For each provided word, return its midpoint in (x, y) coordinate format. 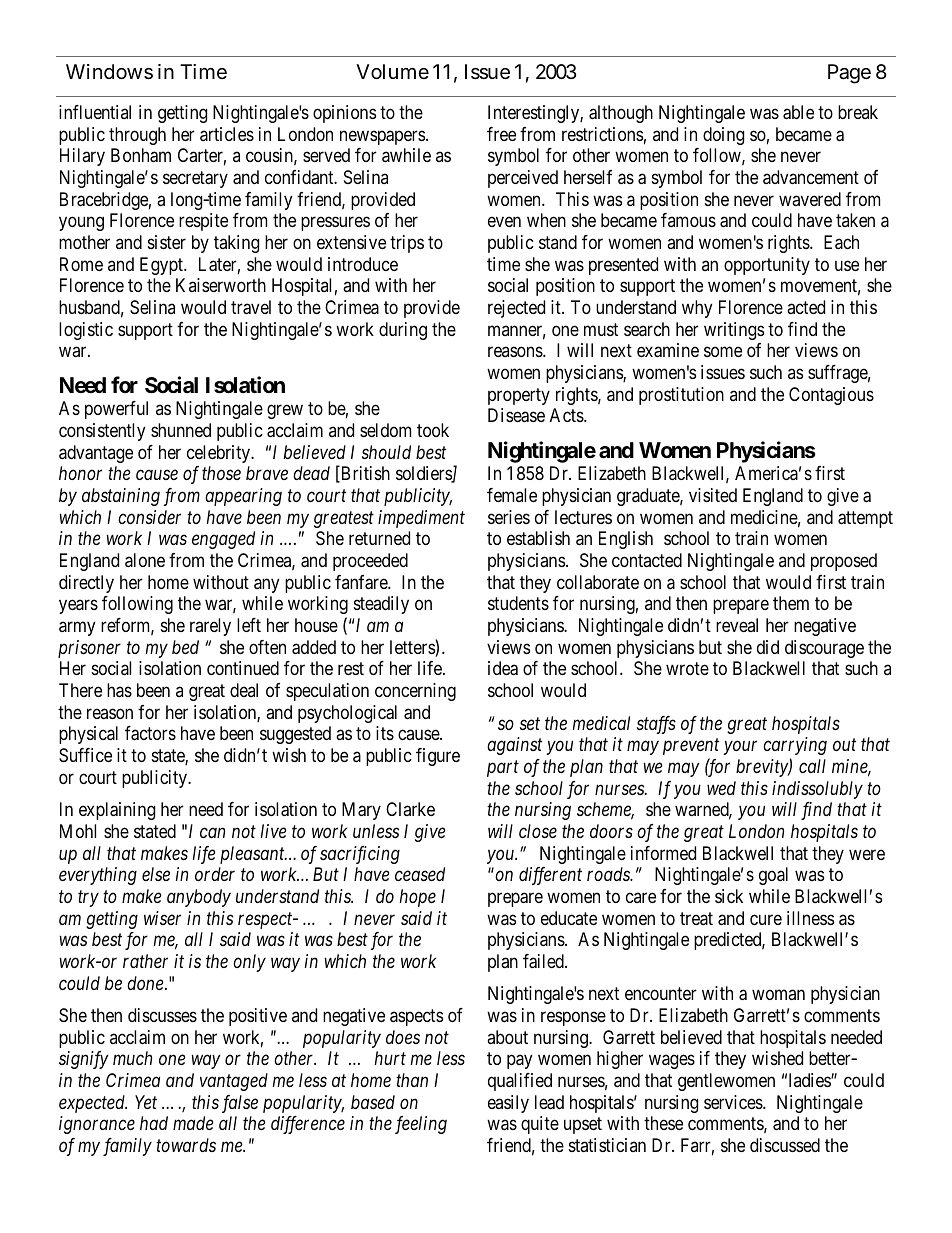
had (154, 1123)
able (798, 112)
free (501, 134)
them (791, 603)
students (518, 603)
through (137, 136)
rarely (210, 627)
